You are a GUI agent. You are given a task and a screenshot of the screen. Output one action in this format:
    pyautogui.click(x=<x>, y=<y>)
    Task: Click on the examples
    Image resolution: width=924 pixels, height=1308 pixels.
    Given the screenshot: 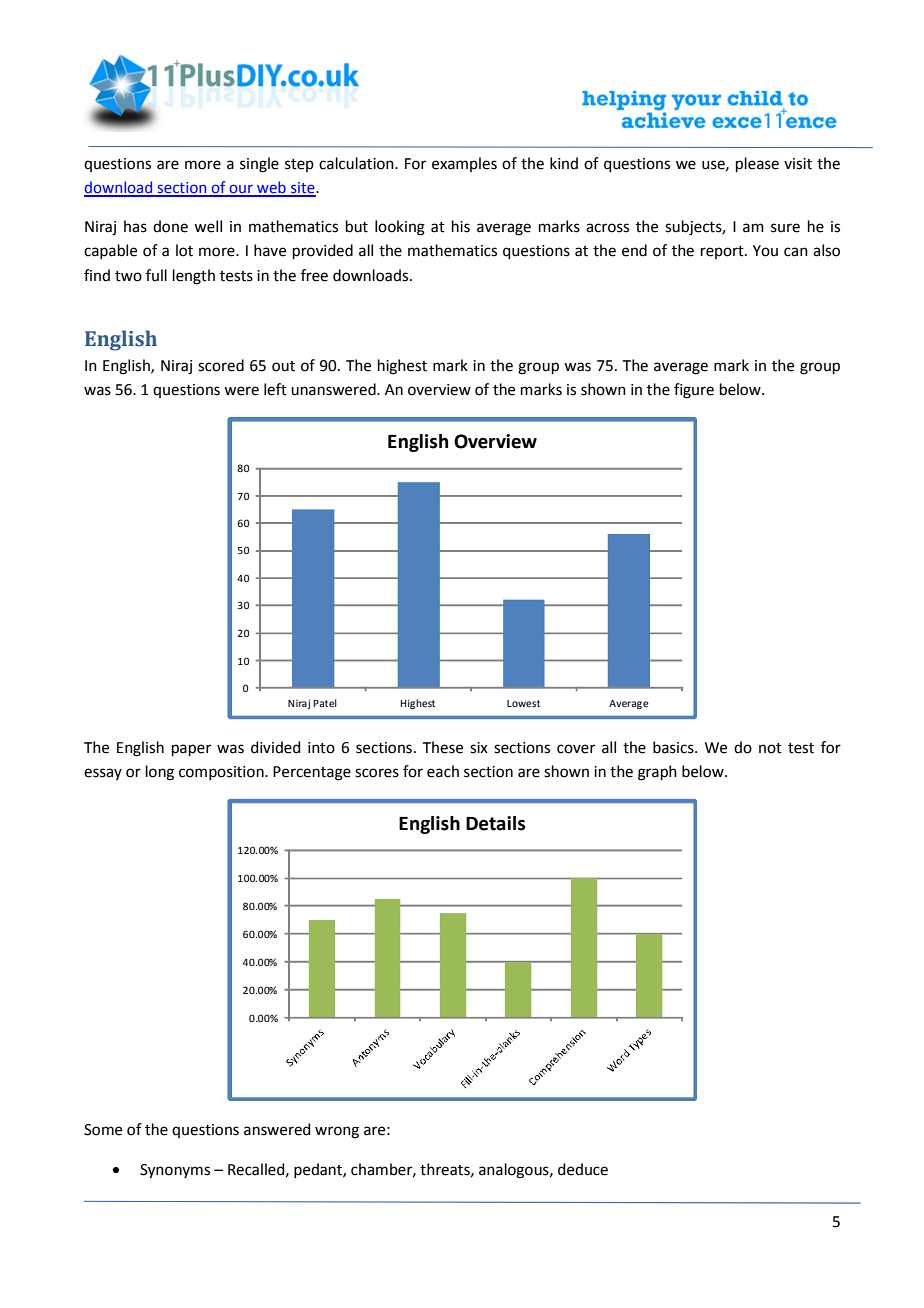 What is the action you would take?
    pyautogui.click(x=464, y=164)
